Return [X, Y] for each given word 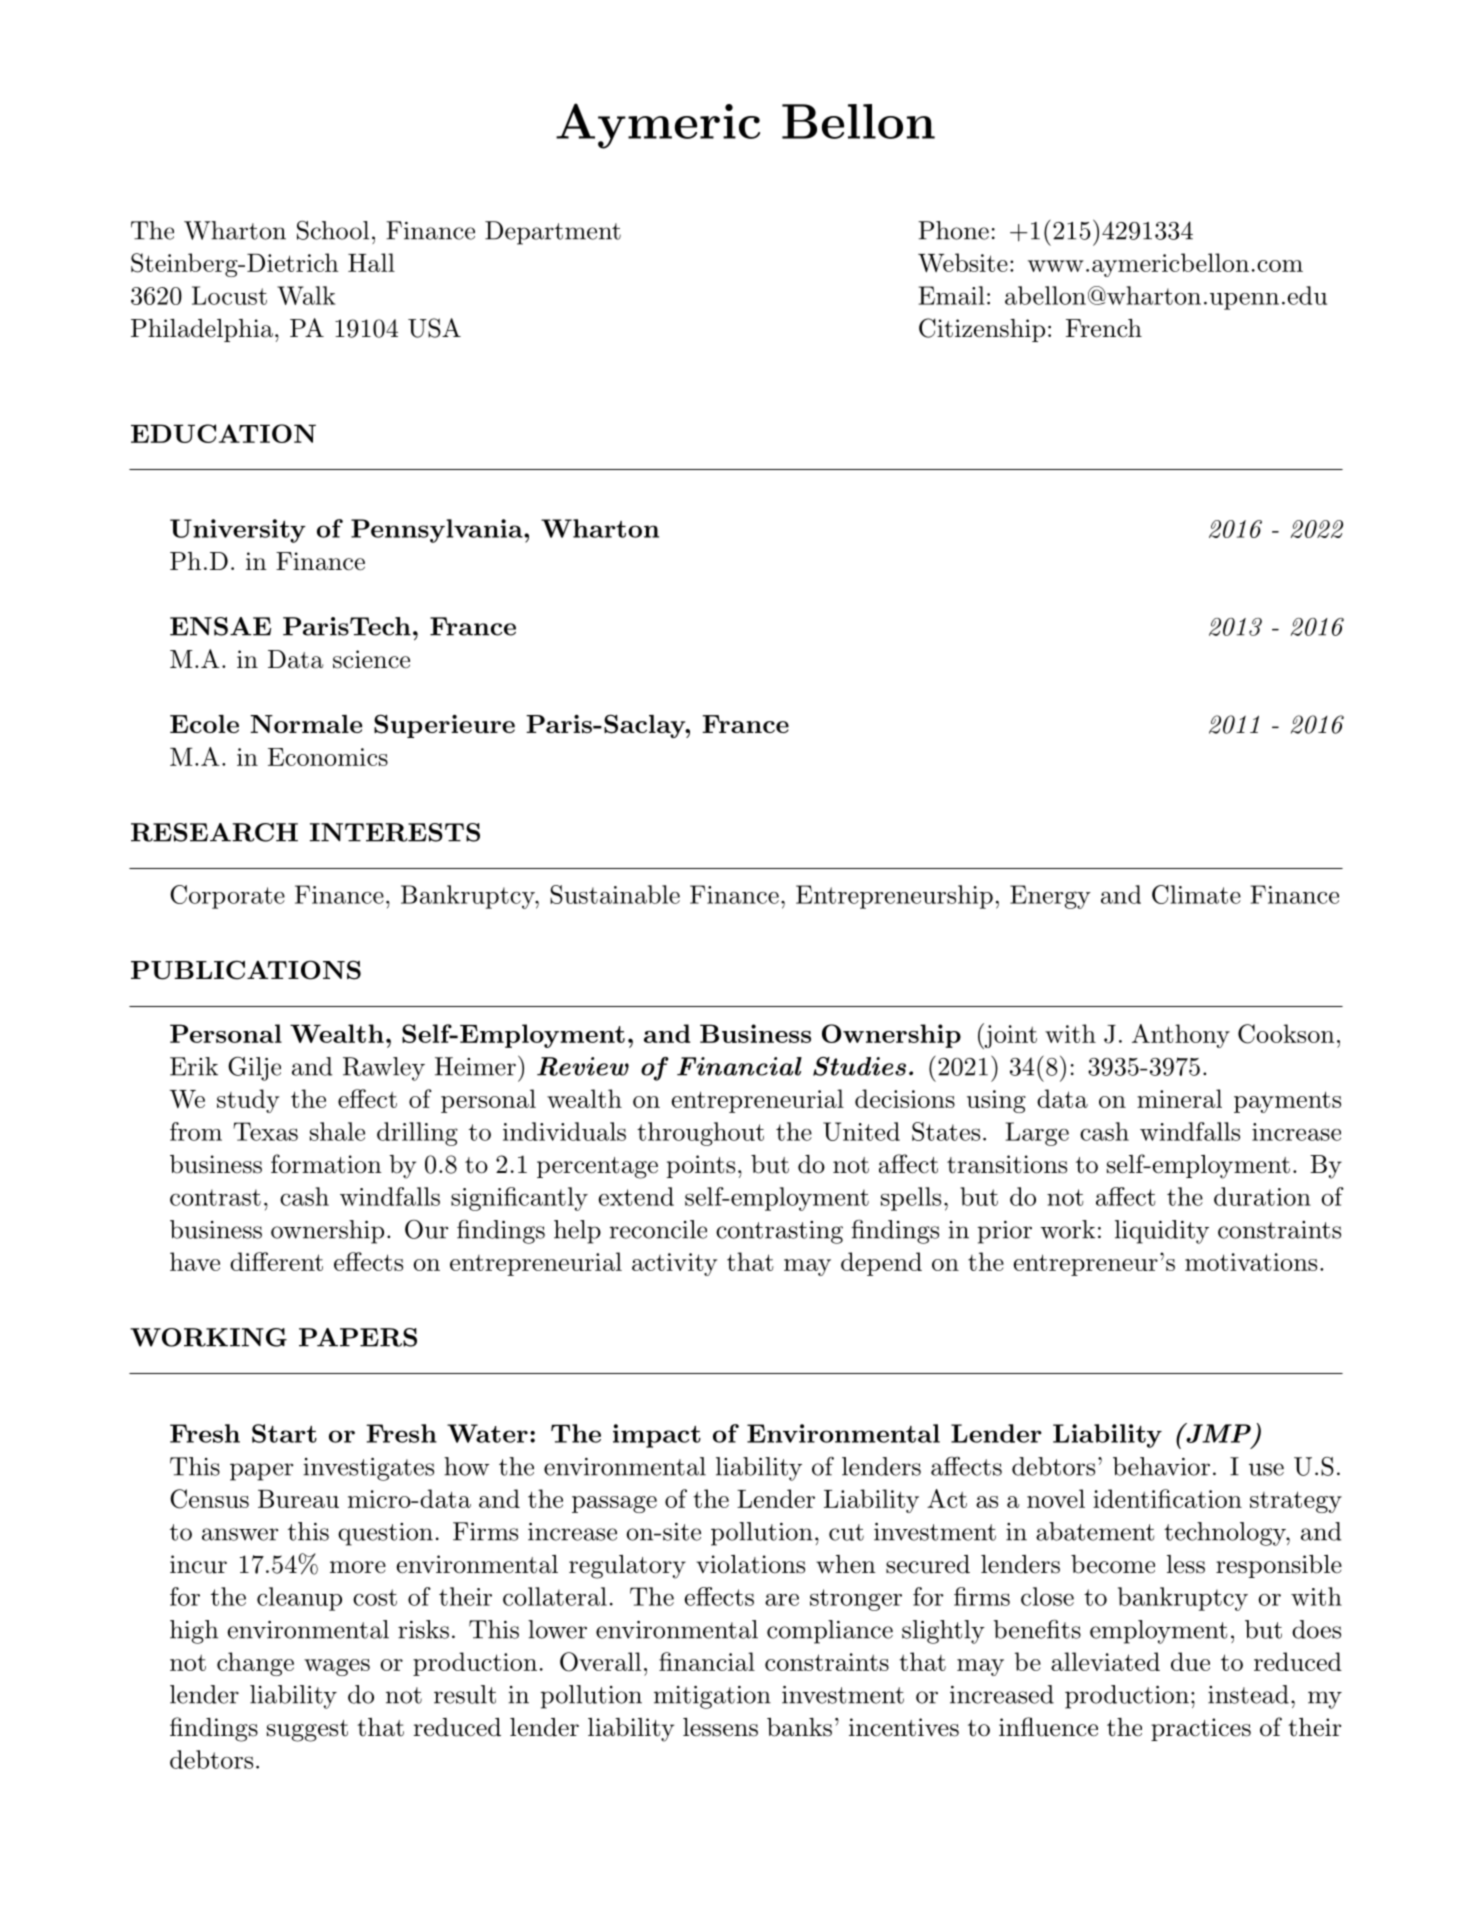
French [1104, 328]
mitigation [712, 1697]
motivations [1251, 1262]
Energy [1050, 897]
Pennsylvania [438, 531]
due [1190, 1661]
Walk [306, 295]
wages [337, 1667]
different [276, 1261]
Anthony [1181, 1036]
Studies [859, 1066]
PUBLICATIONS [246, 970]
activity [674, 1264]
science [371, 659]
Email [951, 295]
